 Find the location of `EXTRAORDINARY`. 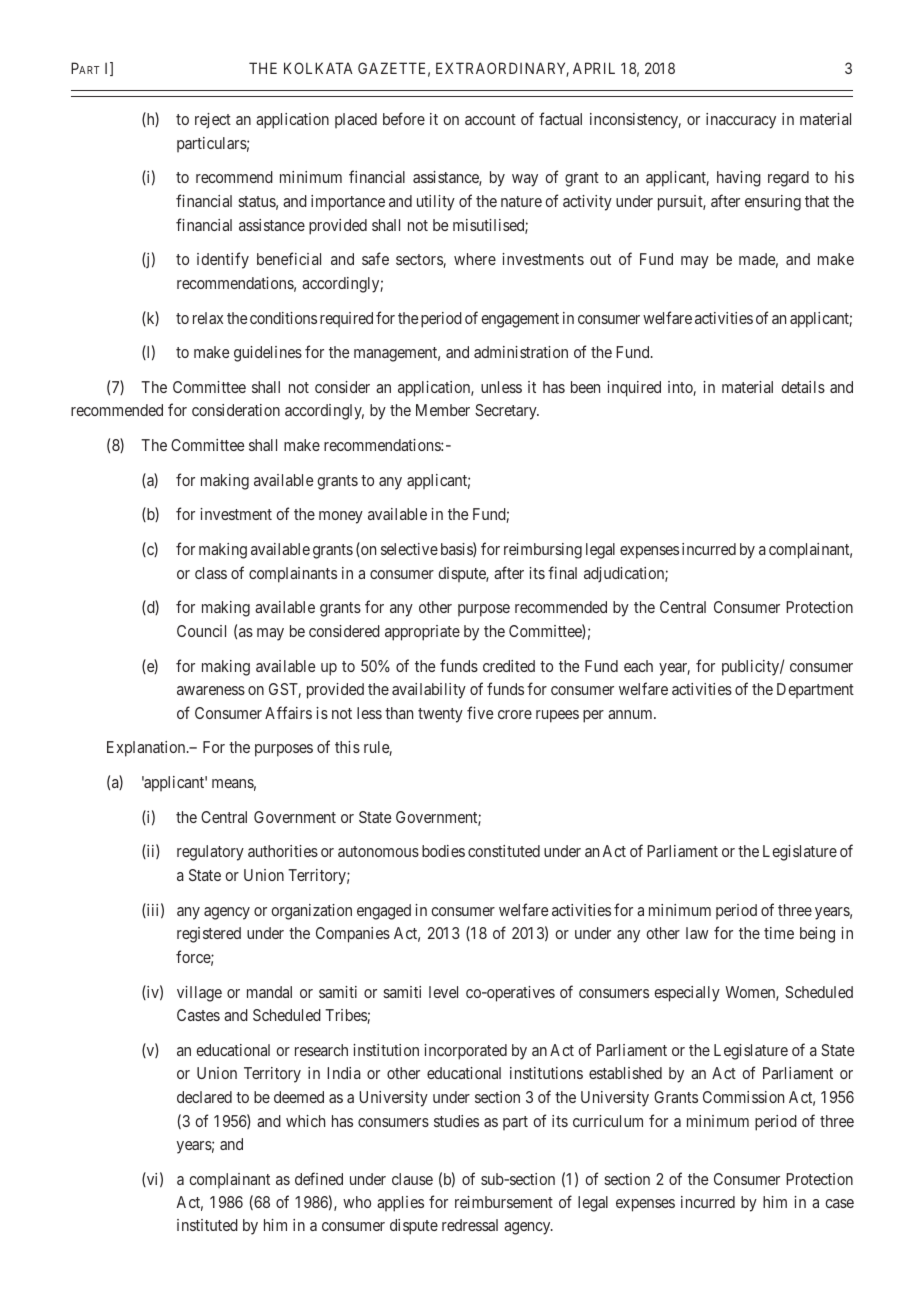

EXTRAORDINARY is located at coordinates (502, 69).
